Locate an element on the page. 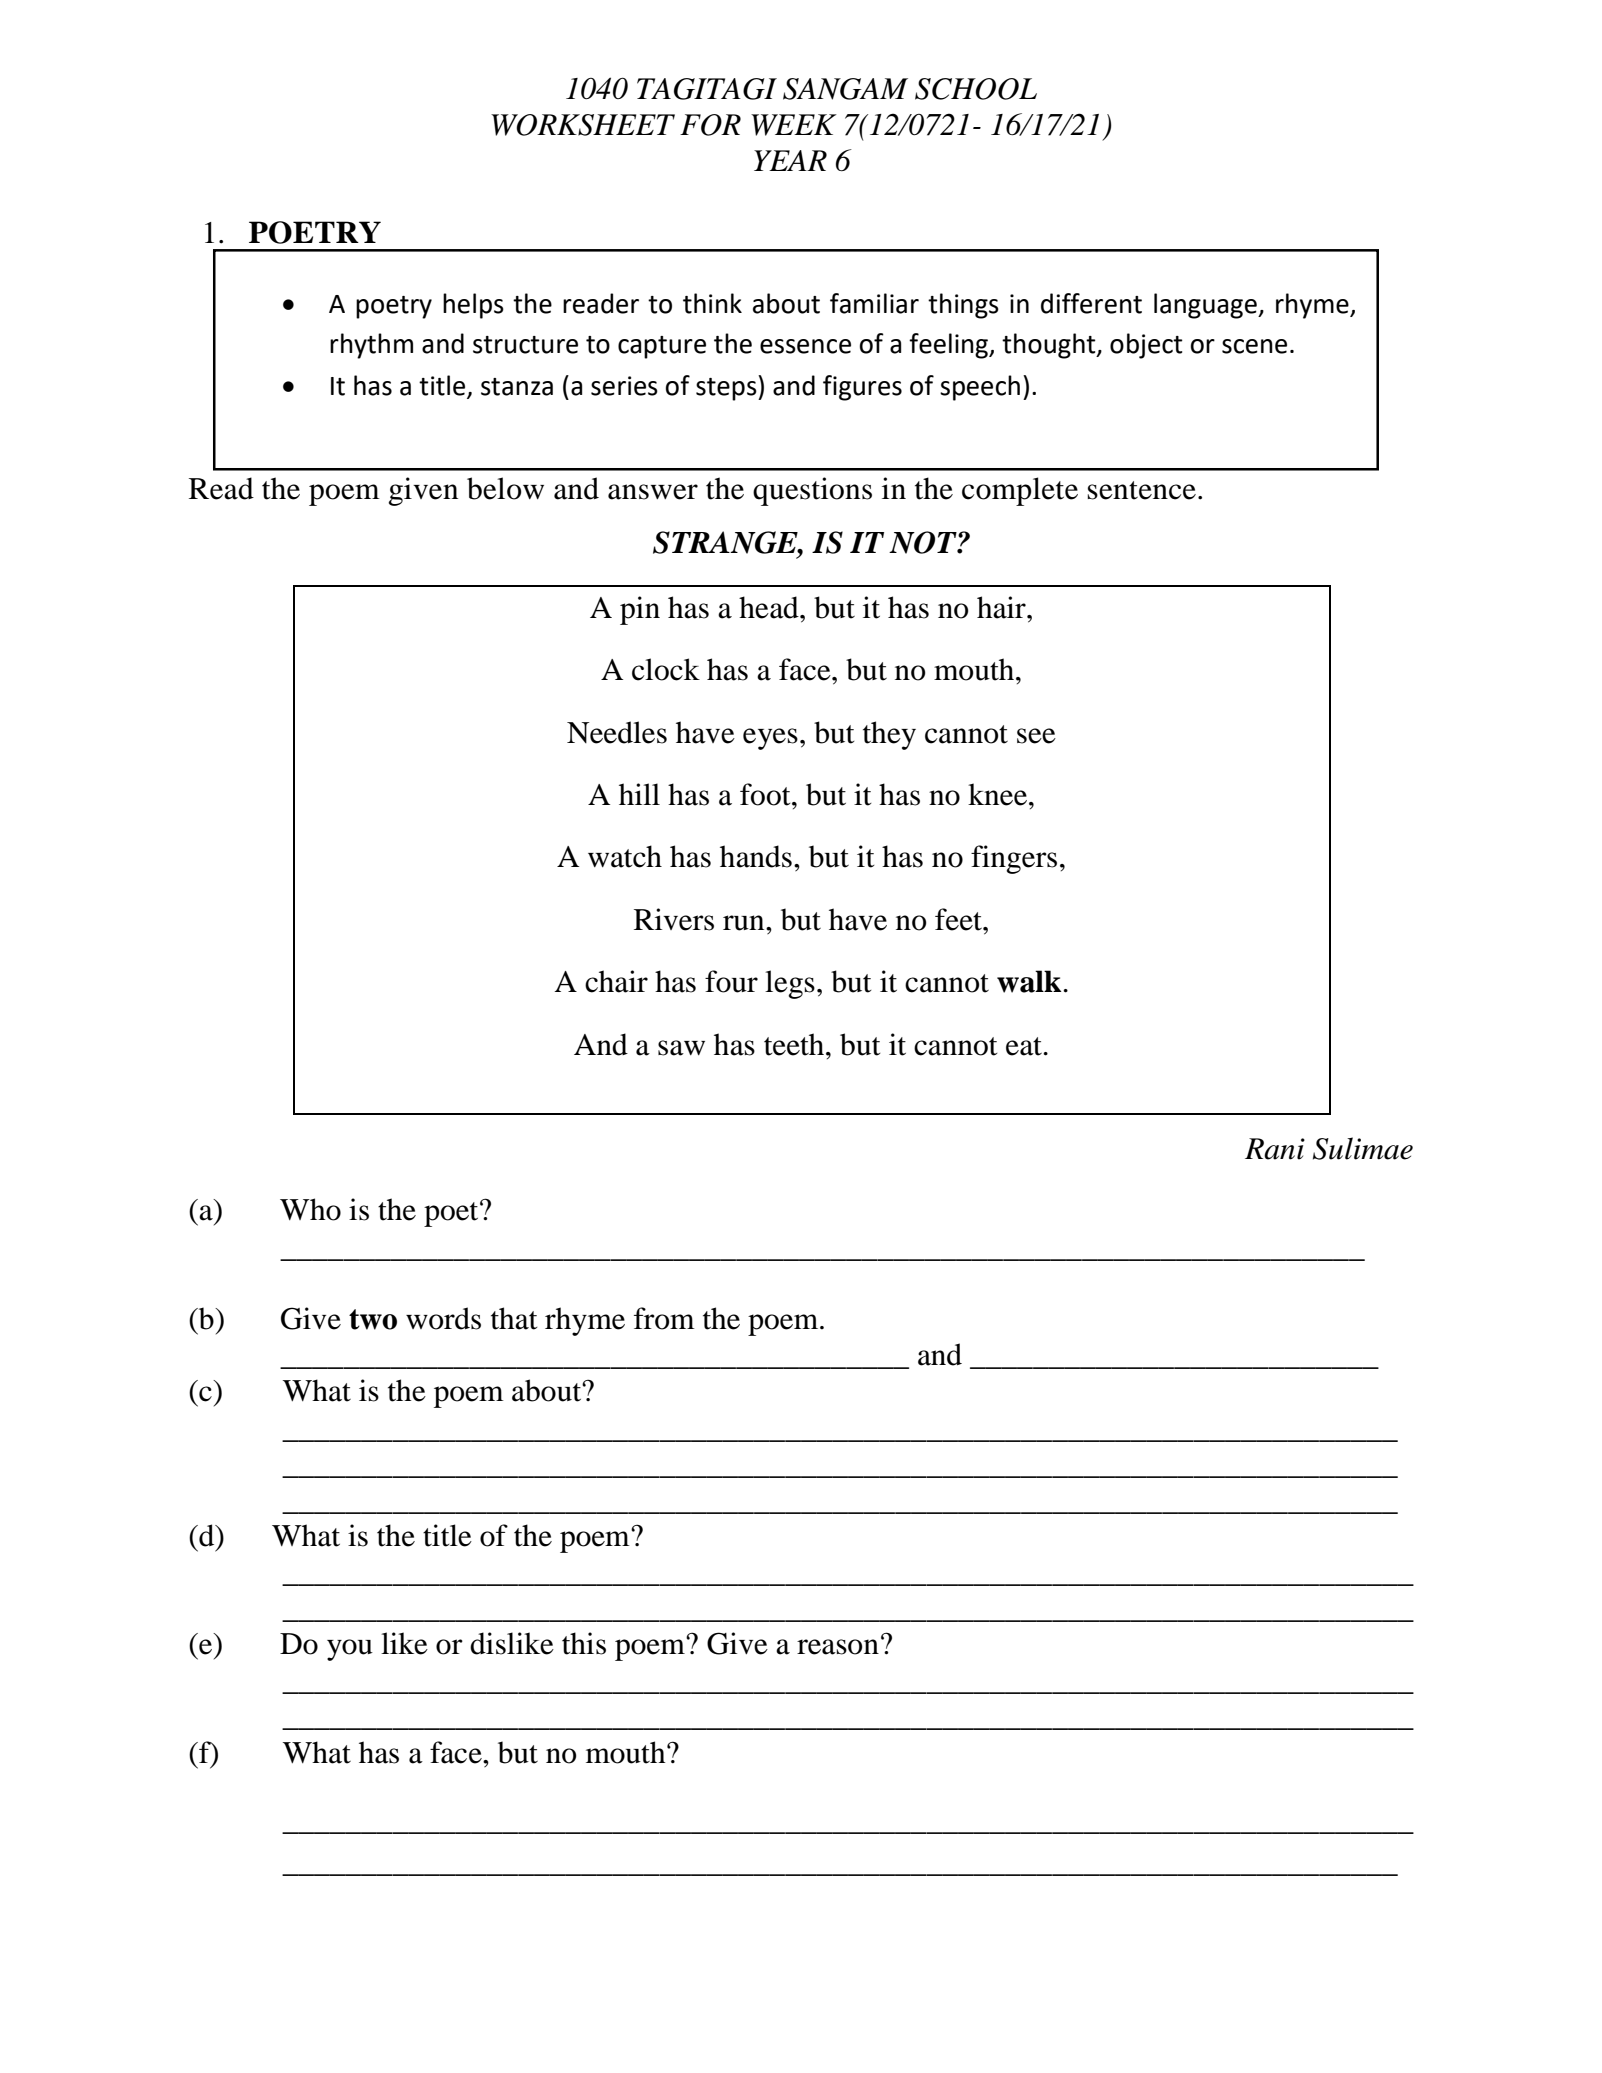 The height and width of the document is (2073, 1602). you is located at coordinates (350, 1650).
